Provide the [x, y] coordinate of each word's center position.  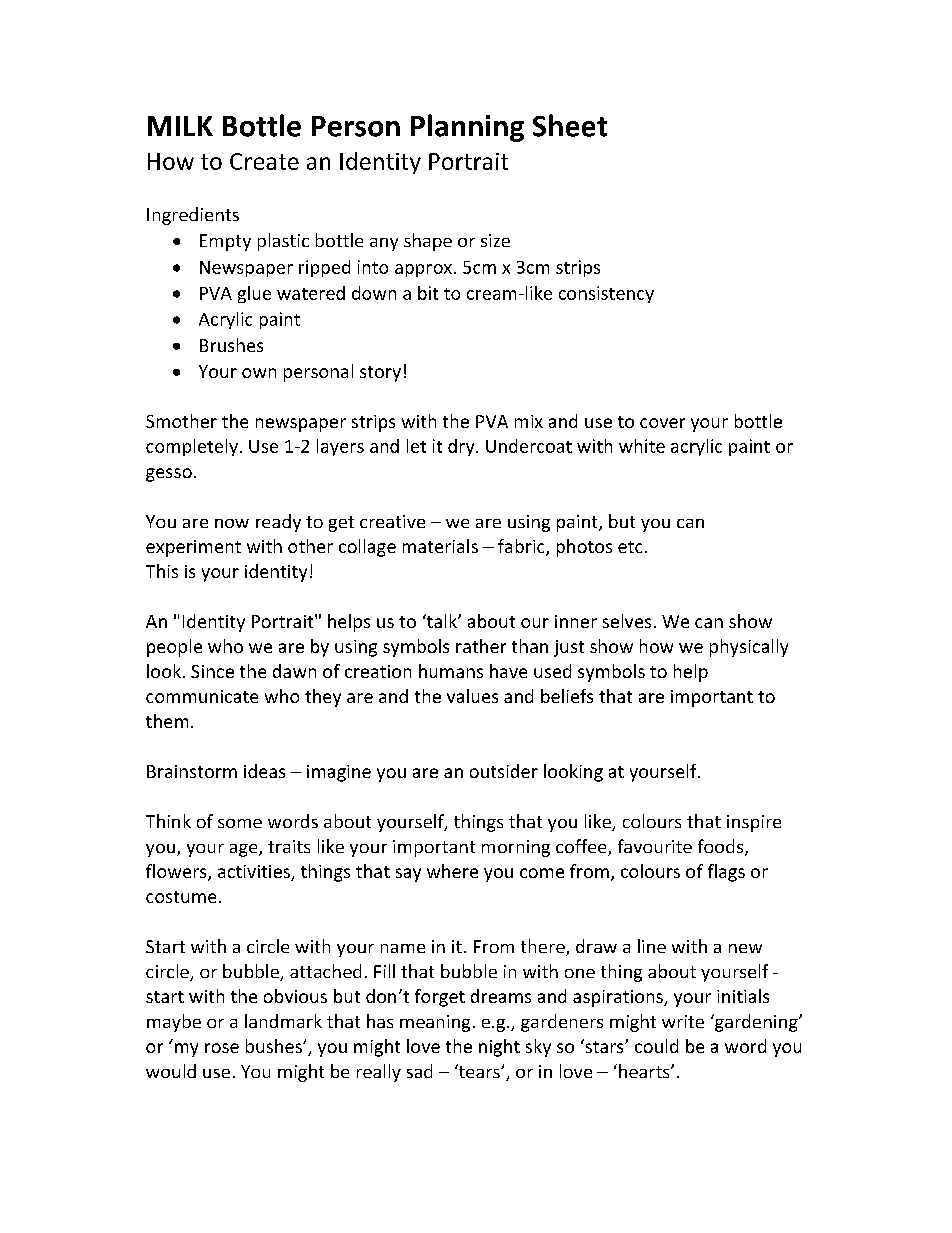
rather [481, 646]
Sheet [570, 125]
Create [264, 161]
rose [222, 1048]
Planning [467, 128]
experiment [193, 548]
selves [627, 621]
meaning [435, 1023]
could [656, 1046]
